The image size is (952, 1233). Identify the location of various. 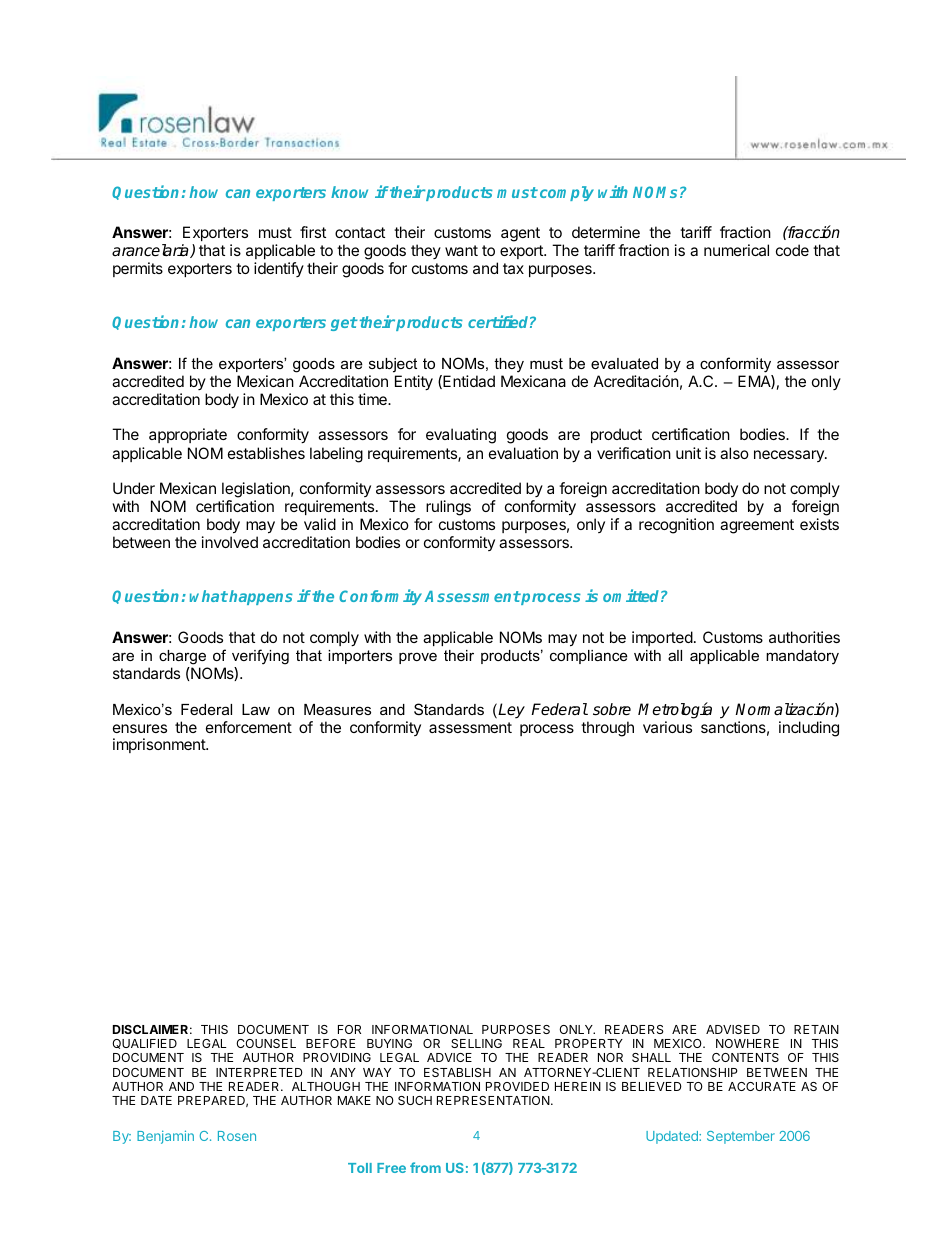
(667, 727).
